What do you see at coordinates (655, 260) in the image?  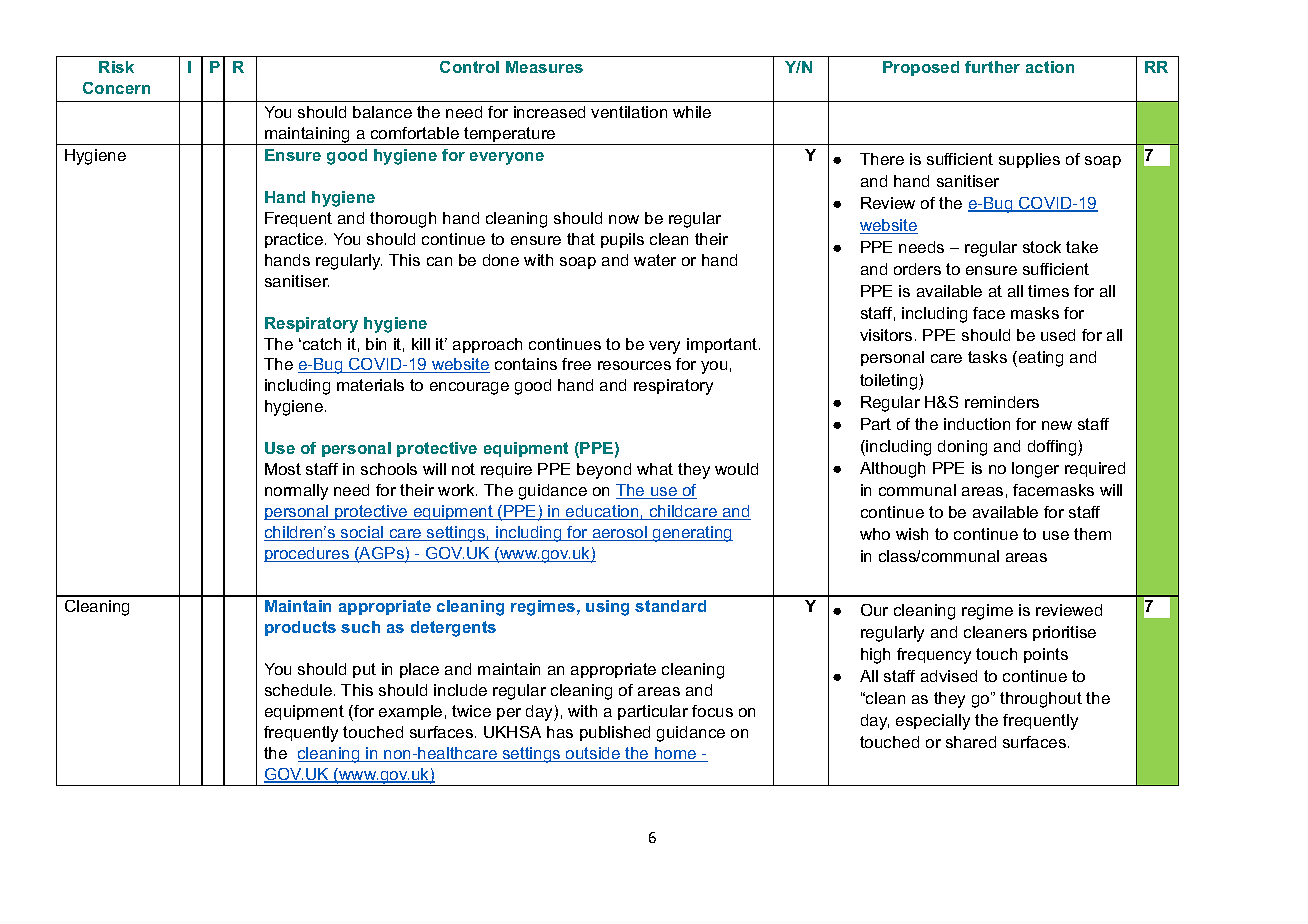 I see `water` at bounding box center [655, 260].
